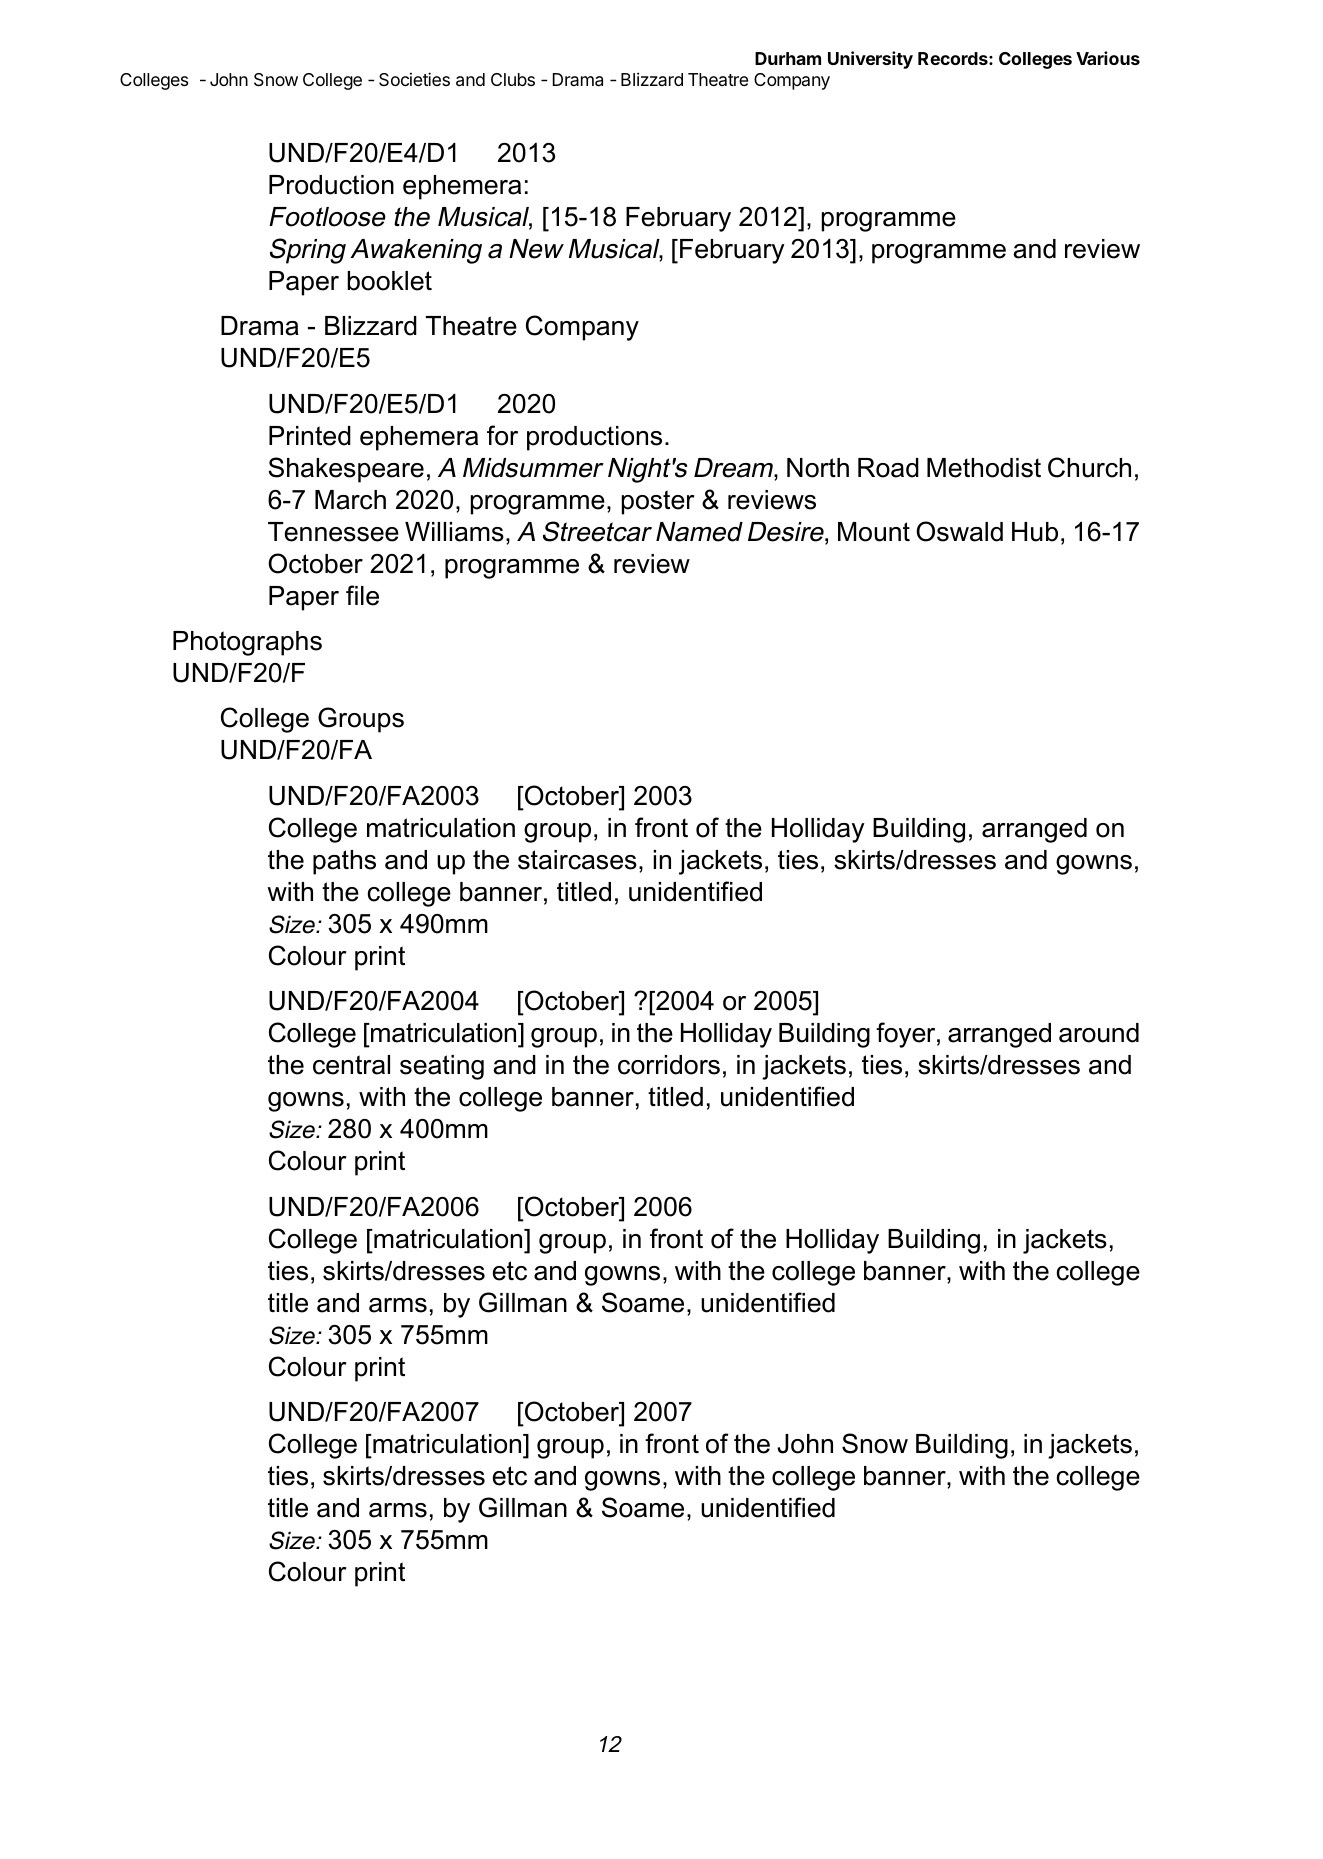  Describe the element at coordinates (788, 58) in the screenshot. I see `Durham` at that location.
